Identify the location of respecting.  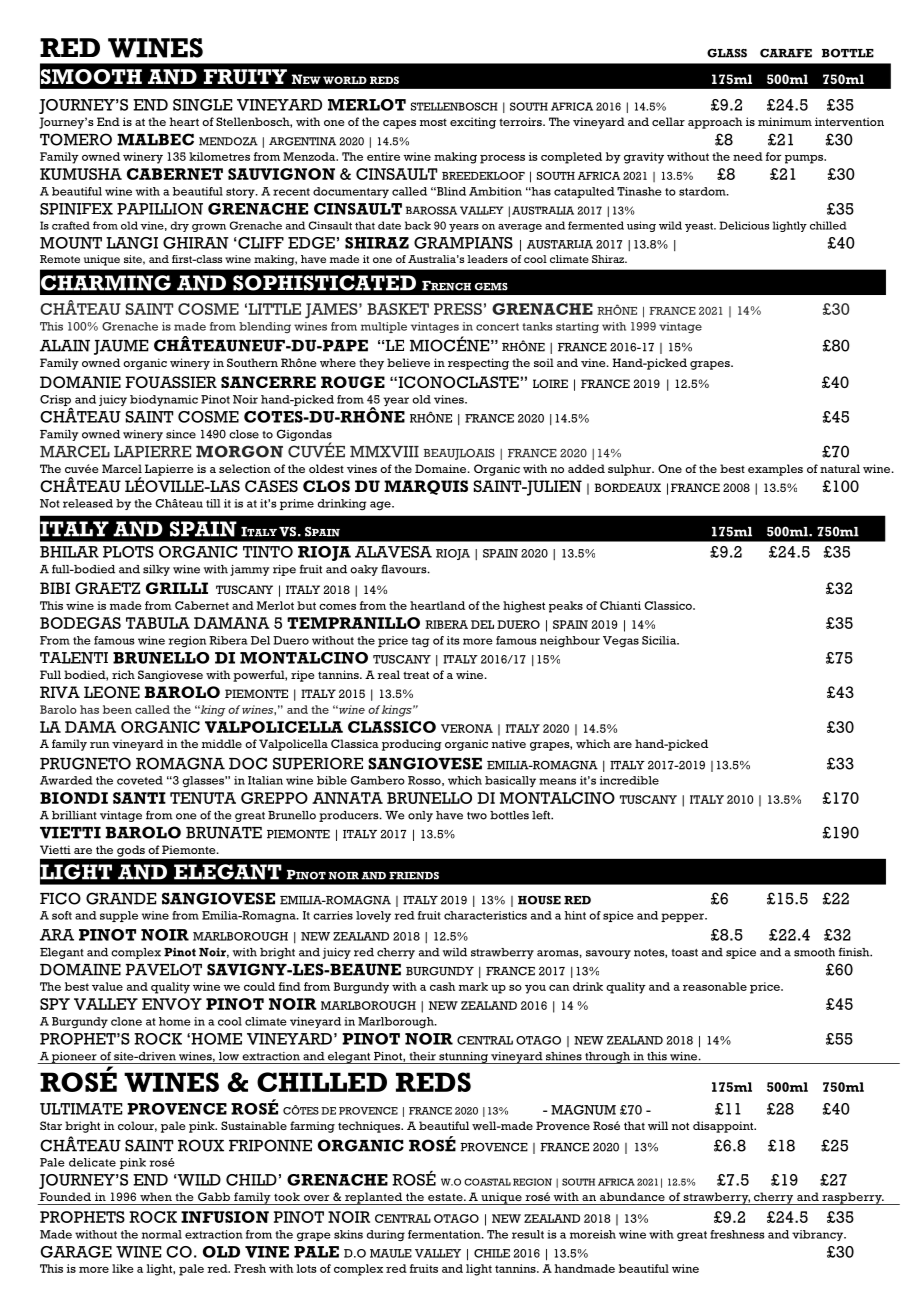
(478, 364).
